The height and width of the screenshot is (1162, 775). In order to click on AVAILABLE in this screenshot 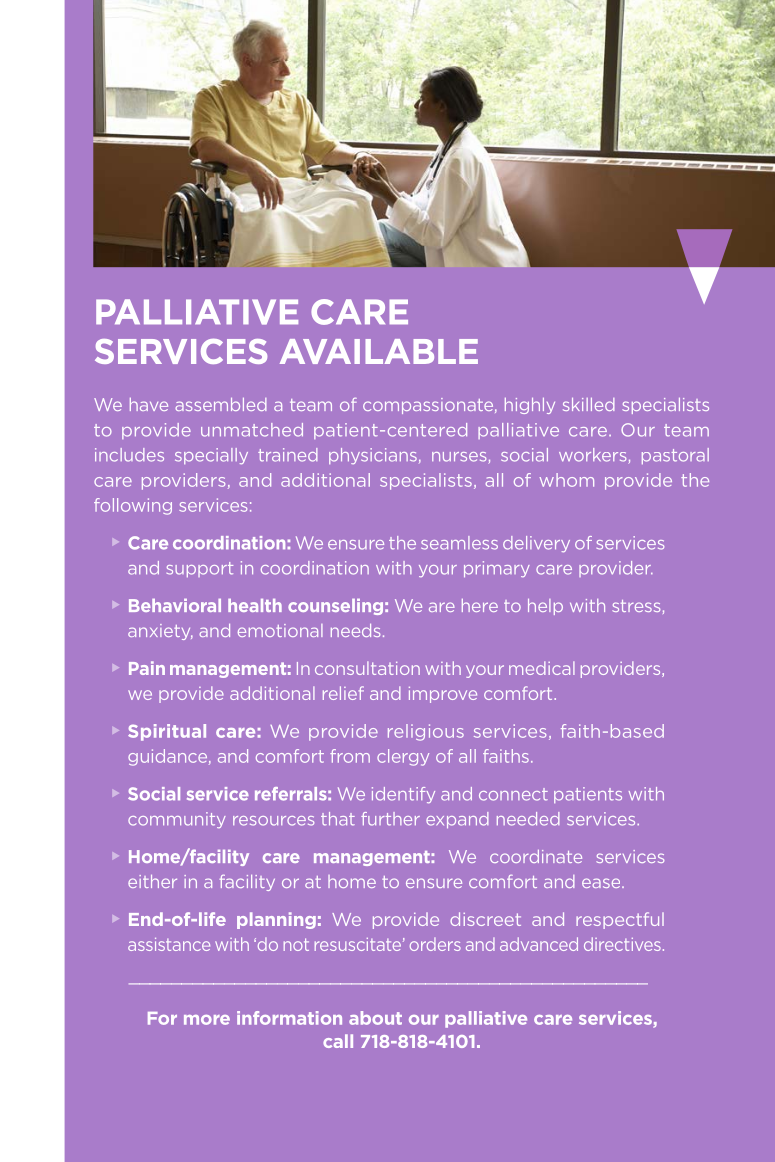, I will do `click(379, 351)`.
